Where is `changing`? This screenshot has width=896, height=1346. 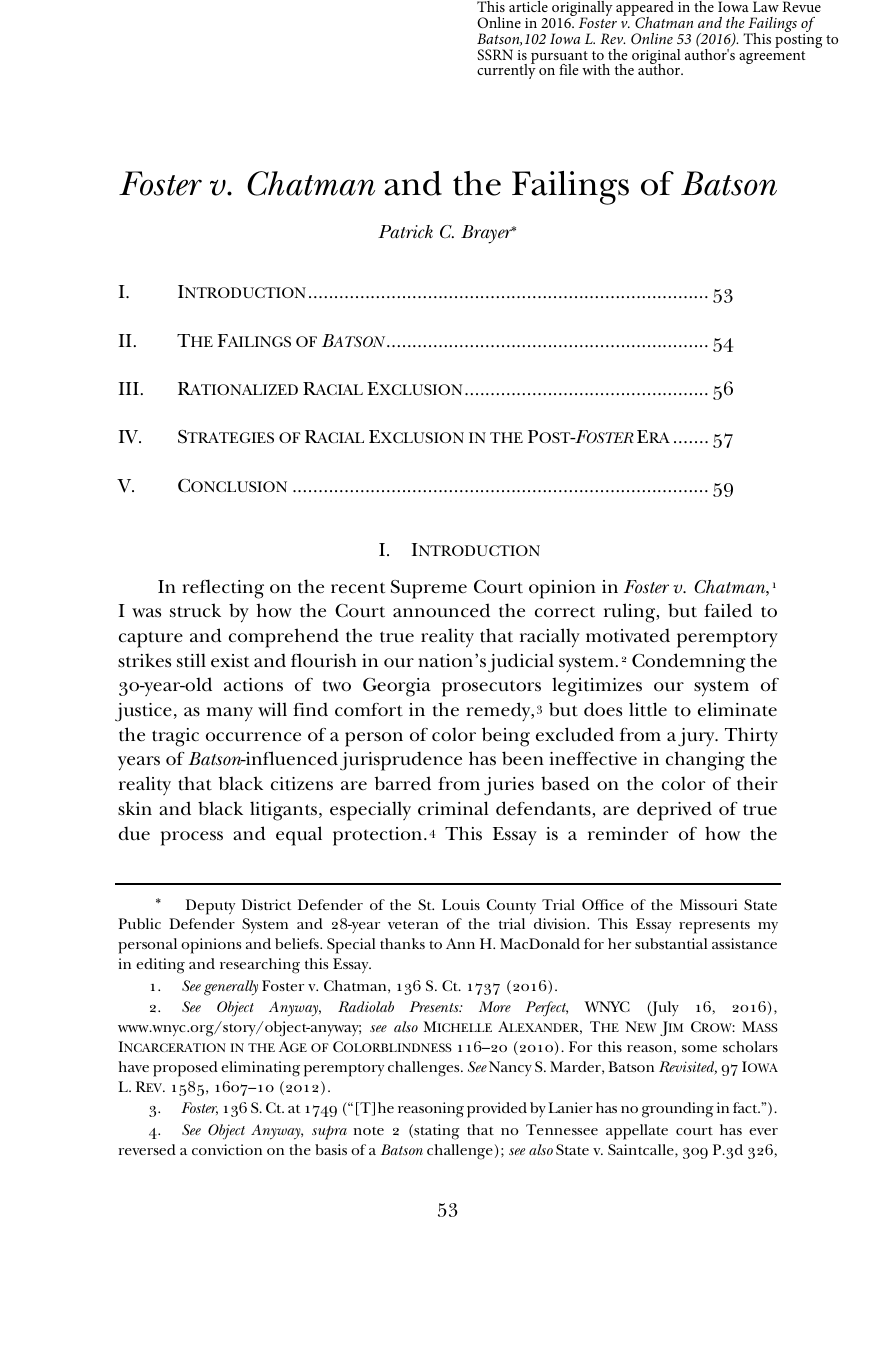 changing is located at coordinates (705, 761).
